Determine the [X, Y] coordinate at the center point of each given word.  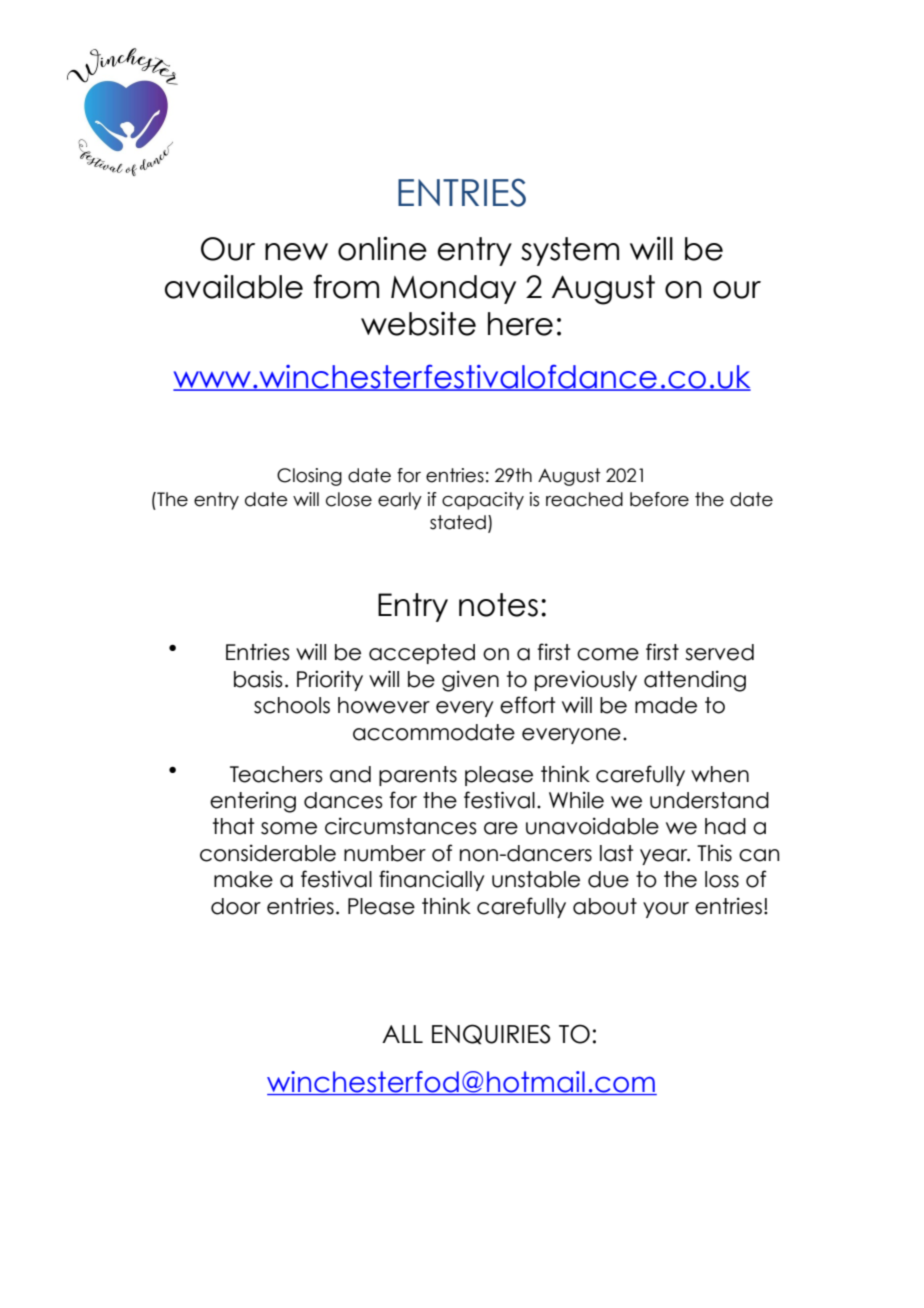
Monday [453, 289]
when [720, 774]
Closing [309, 477]
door [236, 906]
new [296, 252]
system [570, 251]
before [659, 499]
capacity [483, 501]
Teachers [276, 774]
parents [418, 776]
